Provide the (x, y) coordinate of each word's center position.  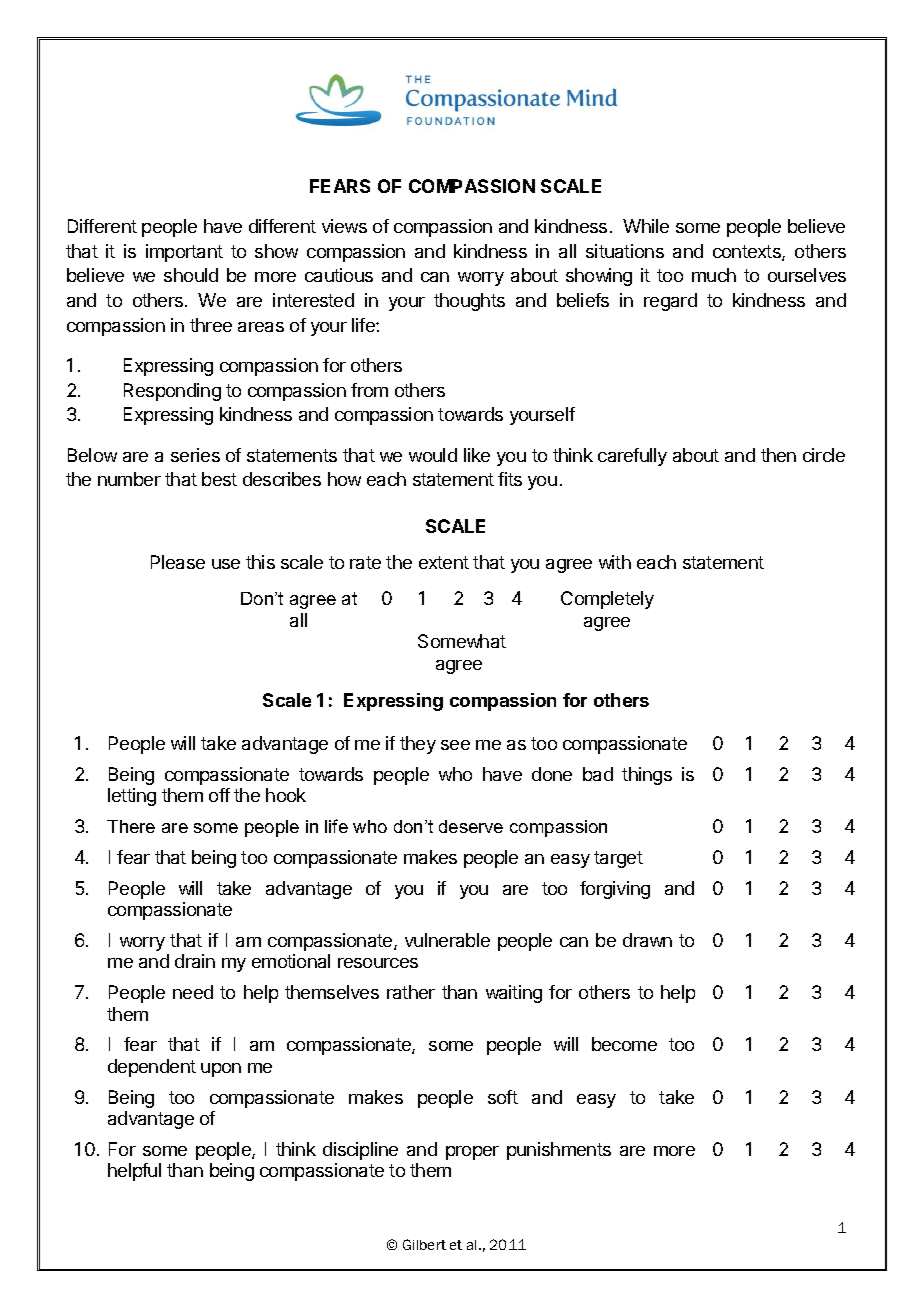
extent (444, 562)
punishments (559, 1151)
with (615, 562)
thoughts (469, 302)
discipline (360, 1151)
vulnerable (447, 940)
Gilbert (424, 1244)
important (184, 253)
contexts (748, 253)
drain (195, 961)
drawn (647, 940)
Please (178, 562)
